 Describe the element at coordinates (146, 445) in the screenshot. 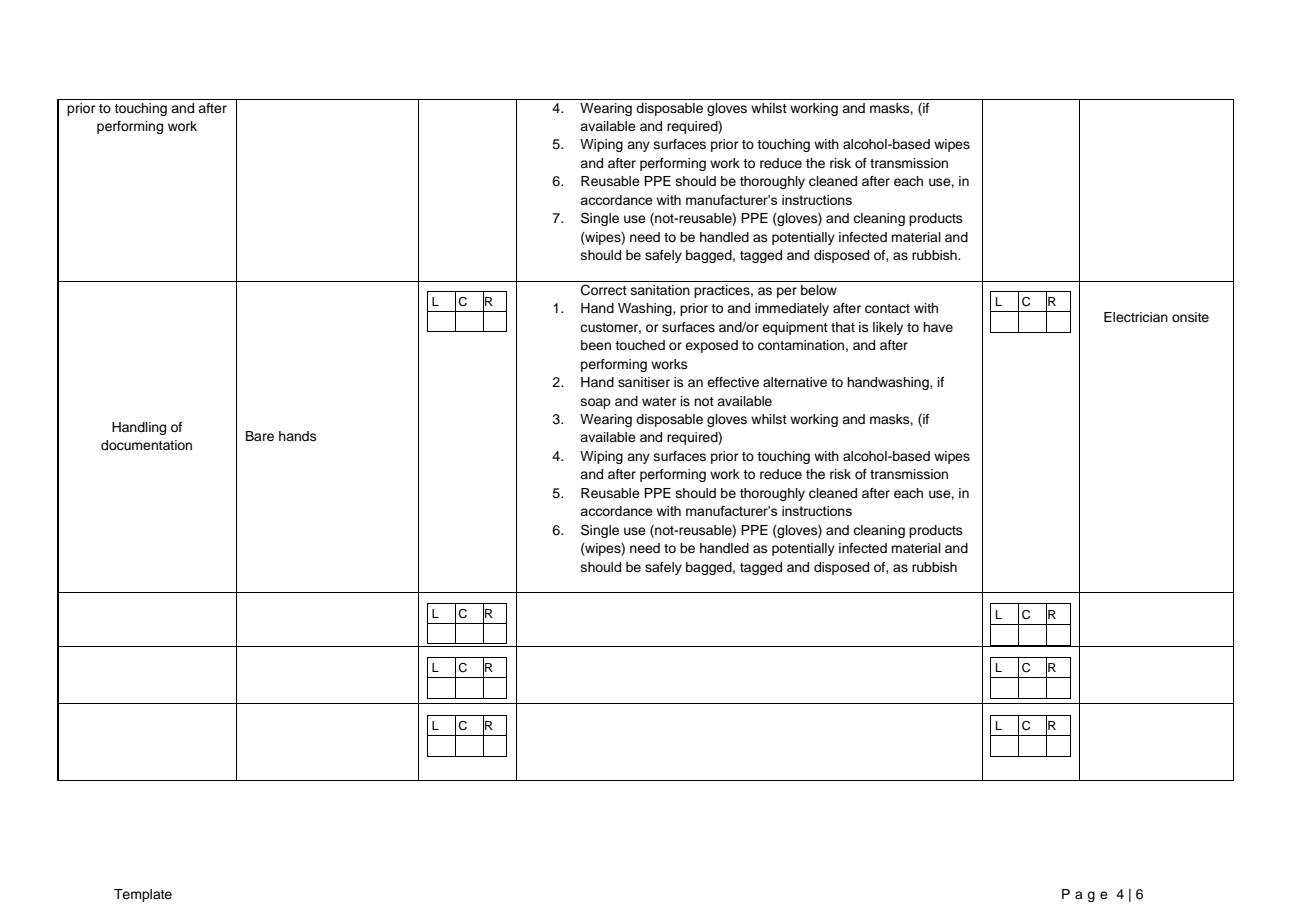

I see `documentation` at that location.
